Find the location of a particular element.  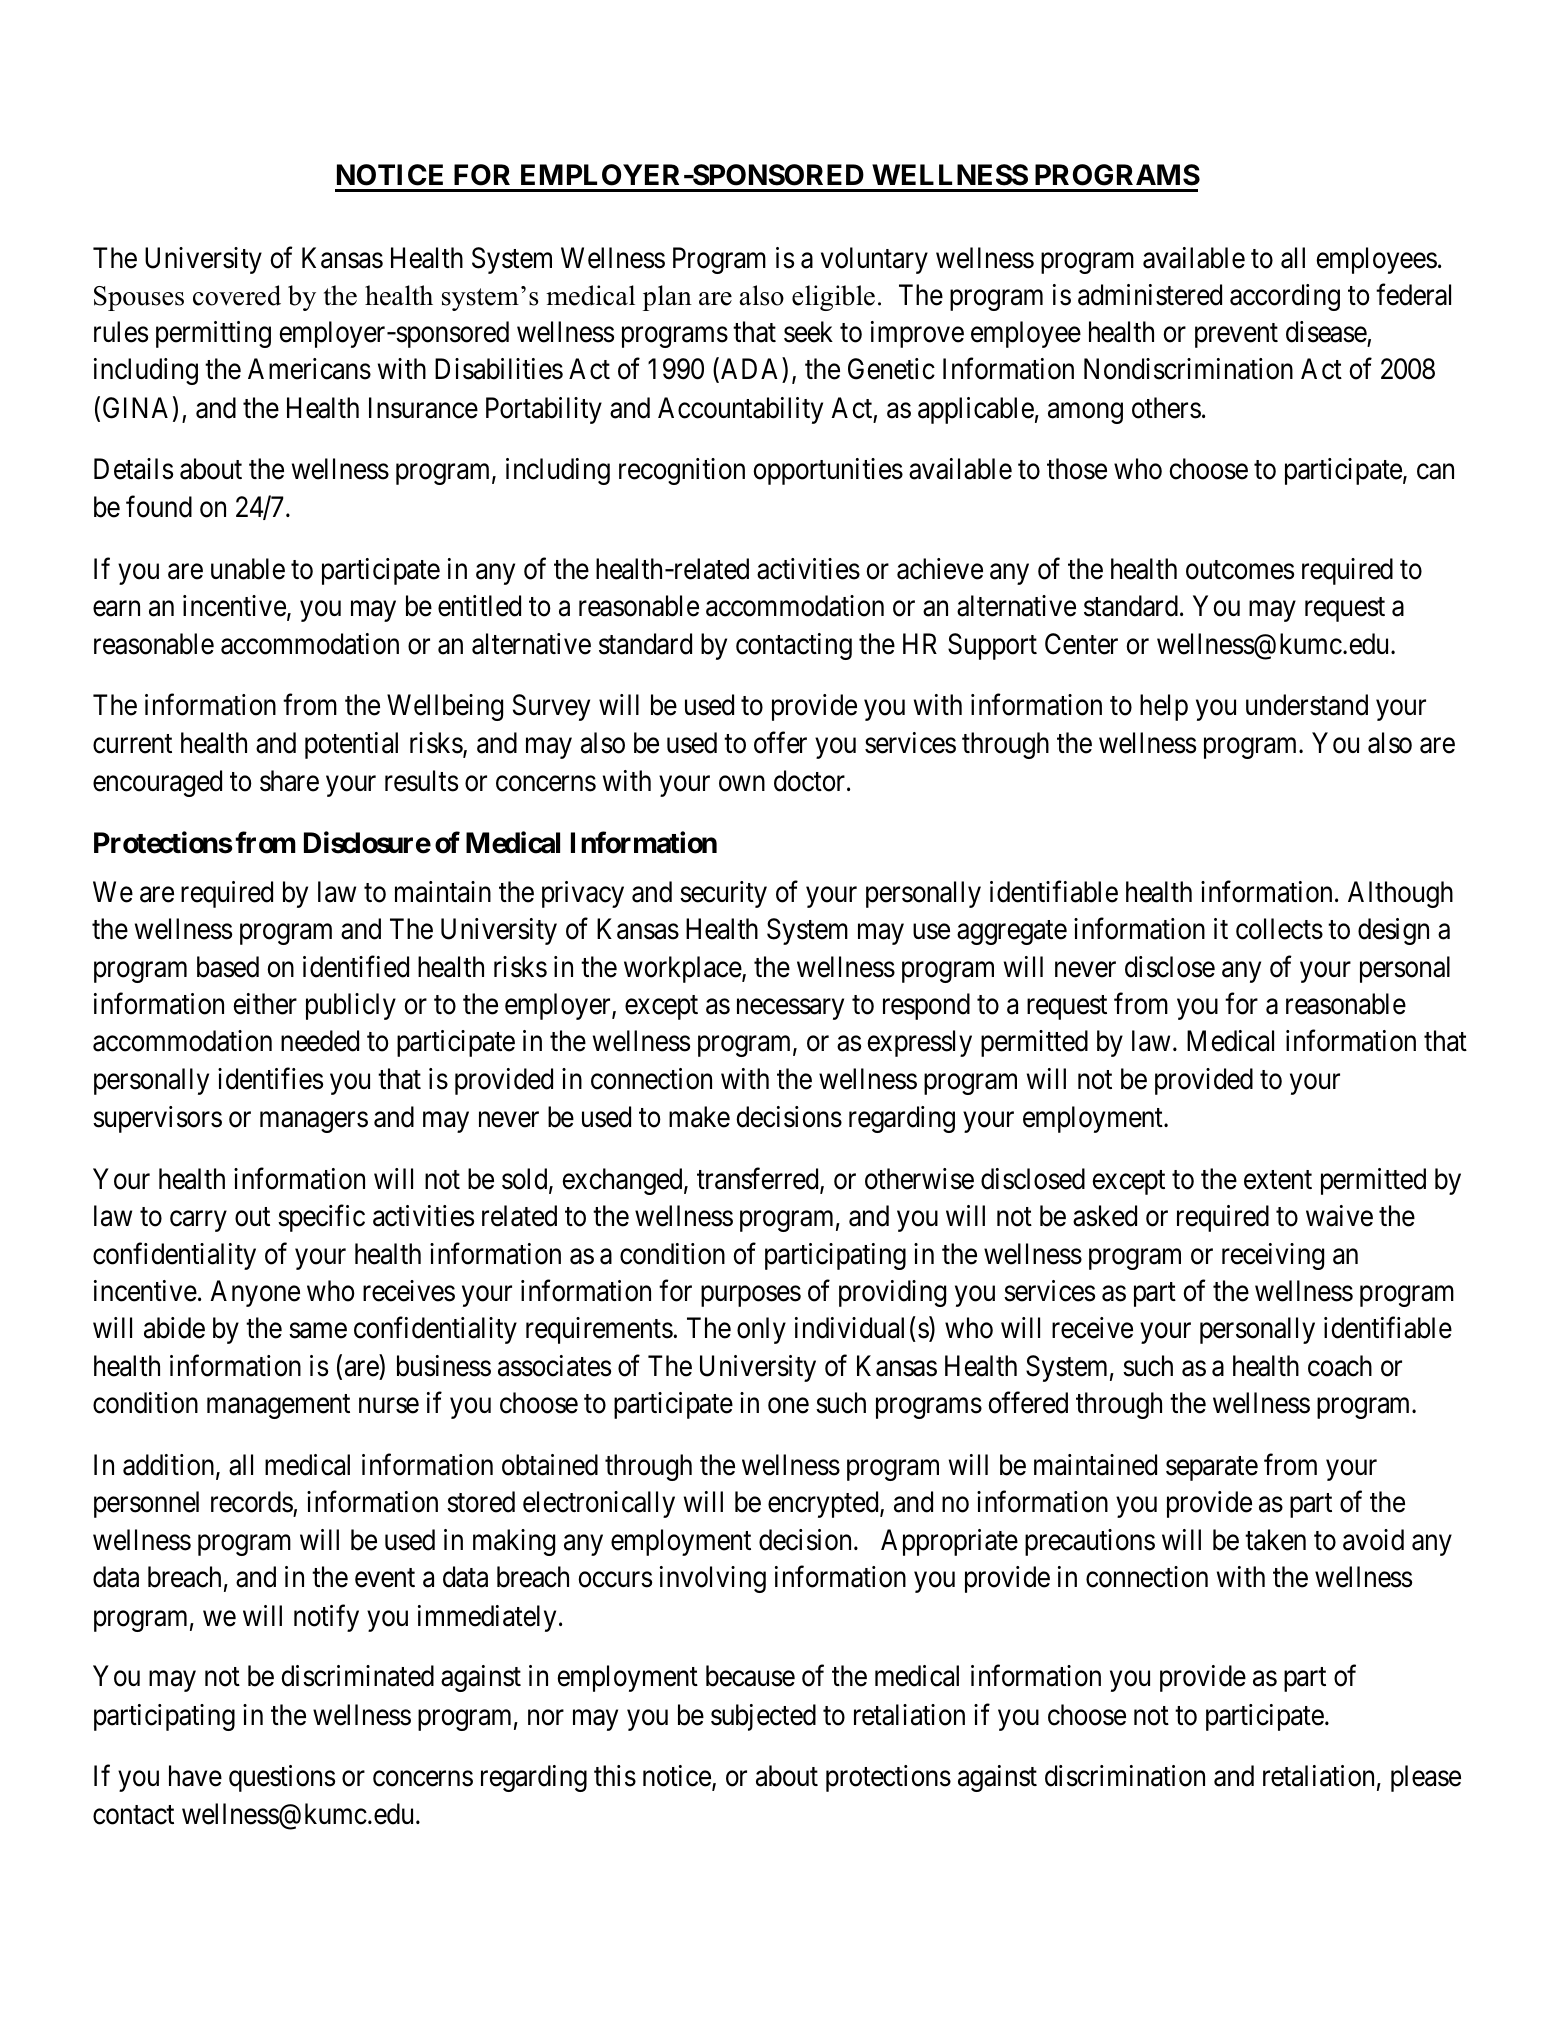

covered is located at coordinates (237, 295).
